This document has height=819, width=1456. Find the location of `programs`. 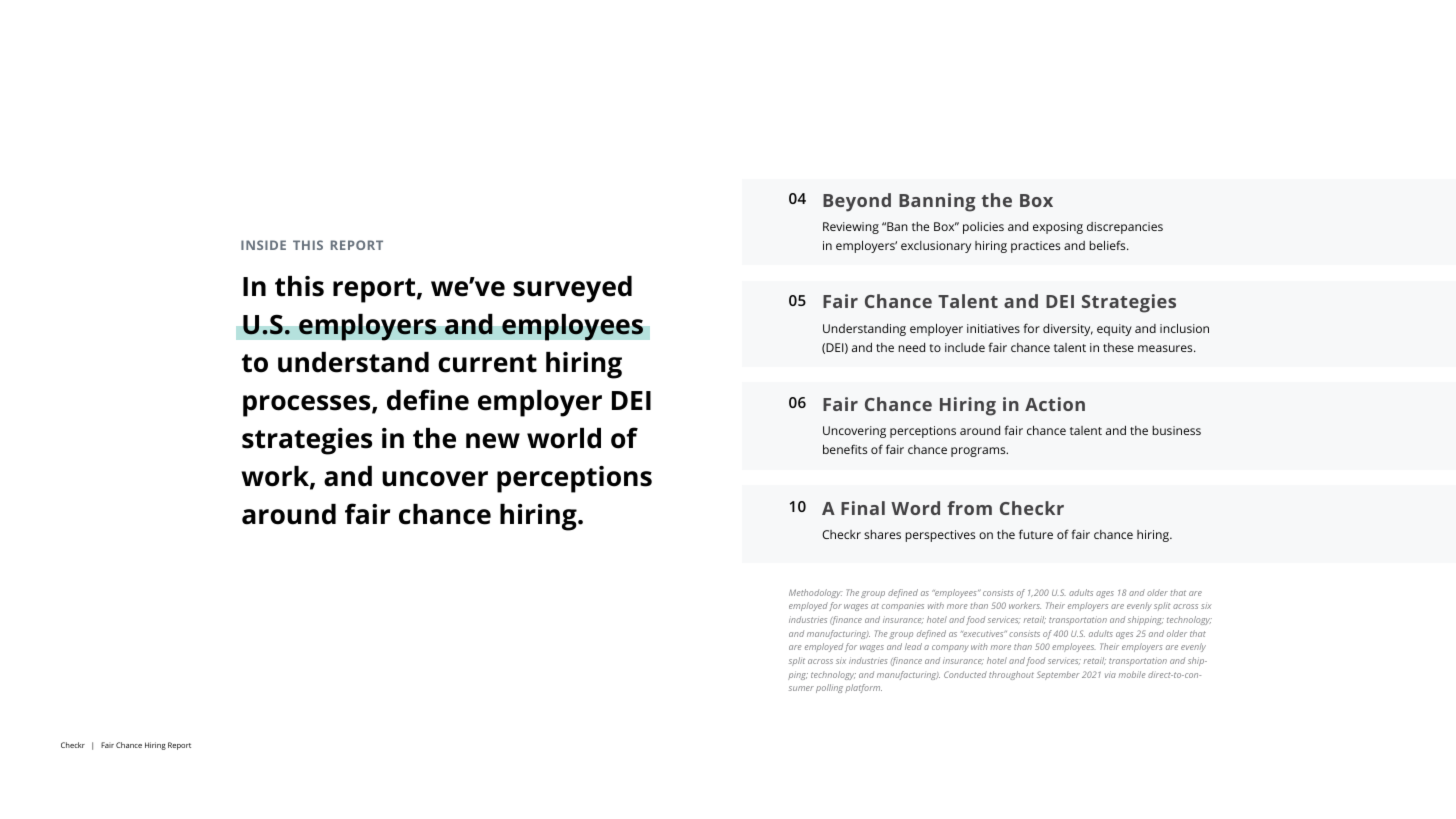

programs is located at coordinates (979, 452).
